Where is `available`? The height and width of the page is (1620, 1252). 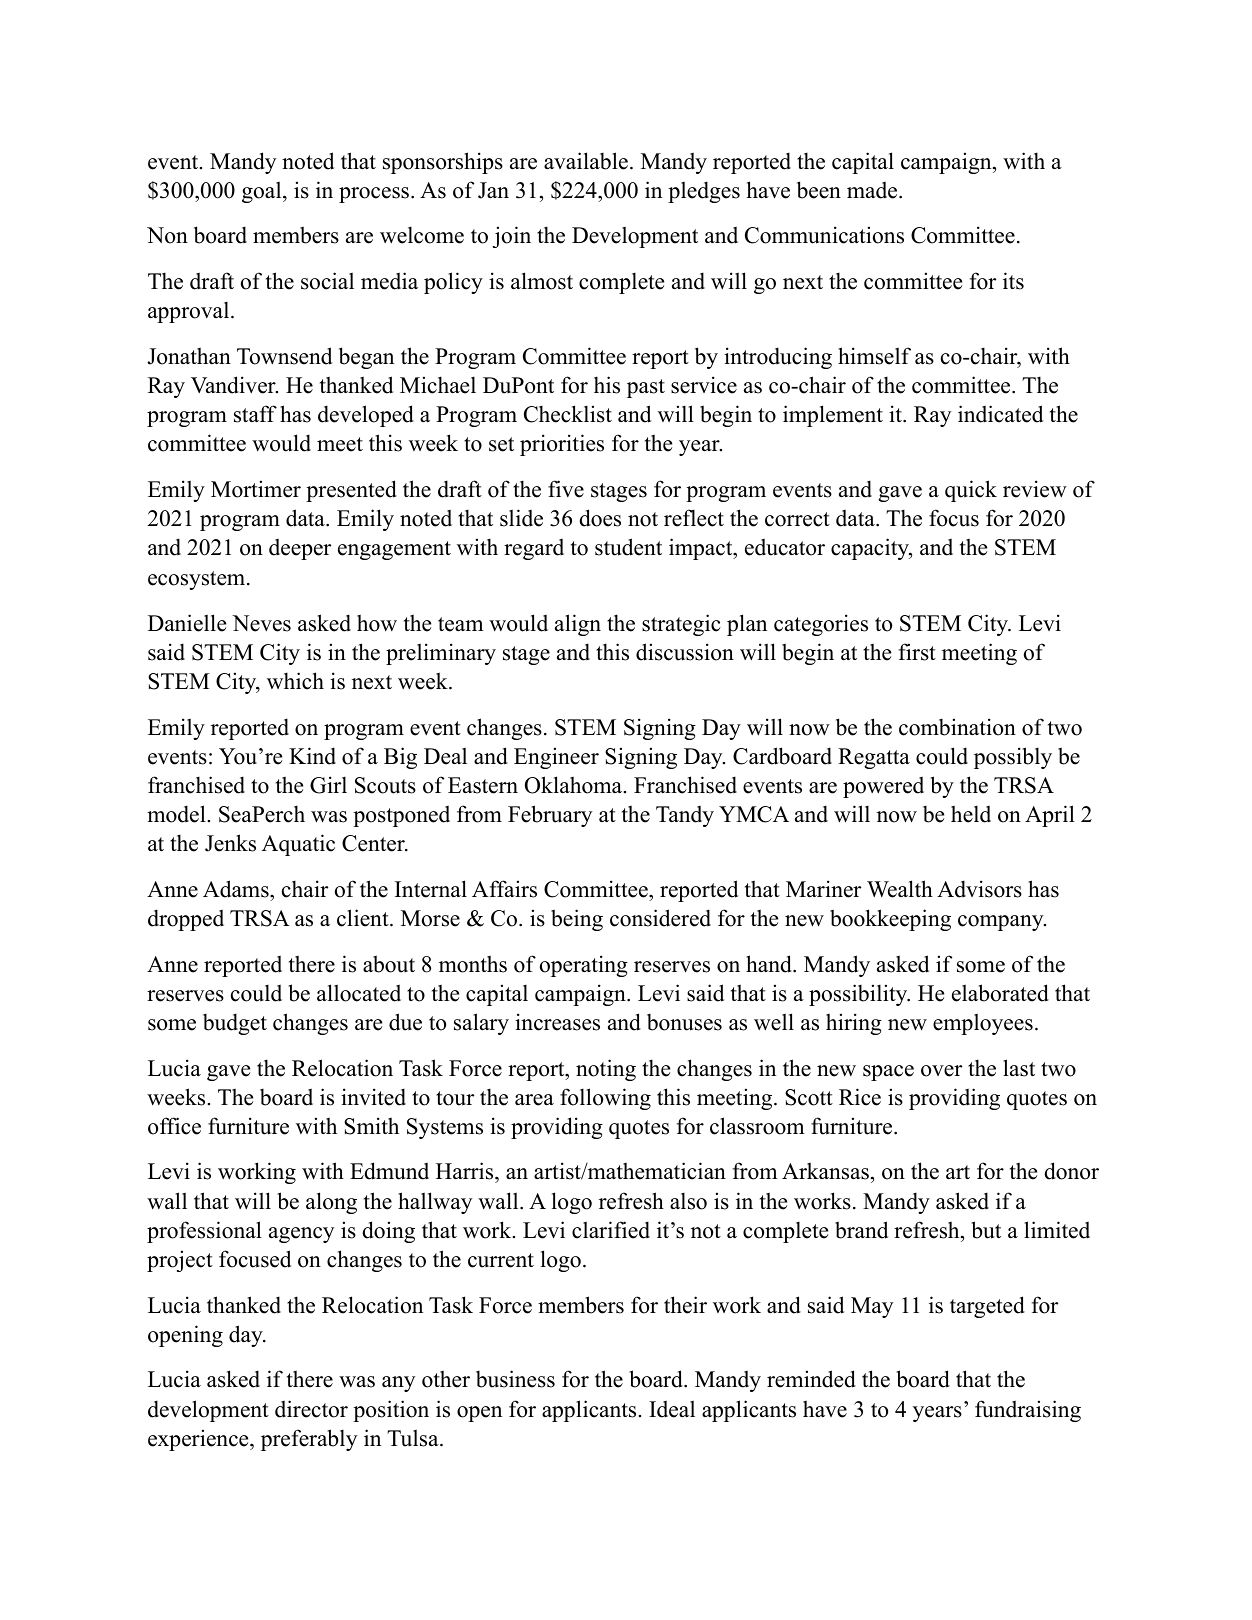
available is located at coordinates (586, 161).
